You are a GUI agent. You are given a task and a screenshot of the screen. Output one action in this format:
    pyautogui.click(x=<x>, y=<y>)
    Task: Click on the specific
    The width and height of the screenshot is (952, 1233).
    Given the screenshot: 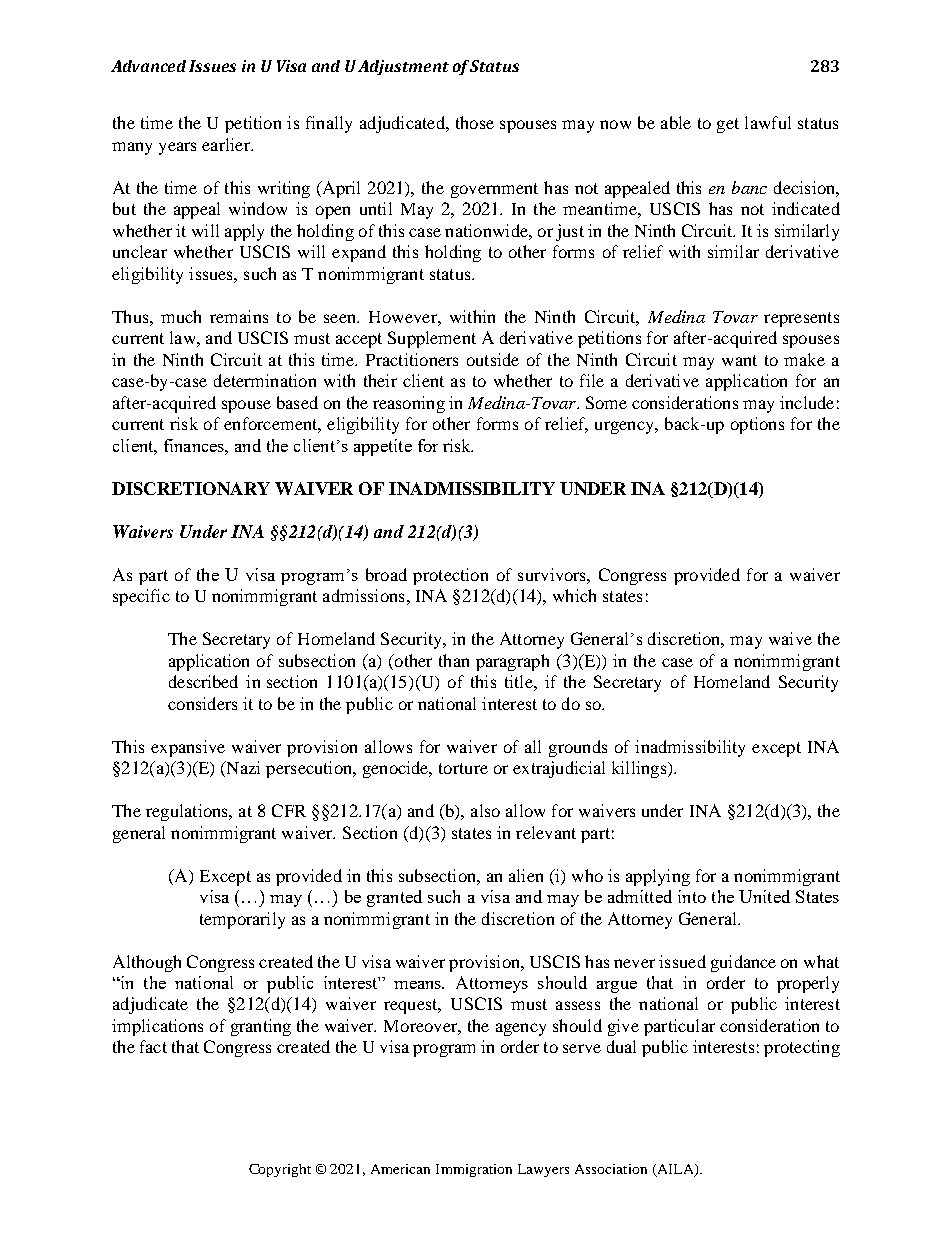 What is the action you would take?
    pyautogui.click(x=141, y=597)
